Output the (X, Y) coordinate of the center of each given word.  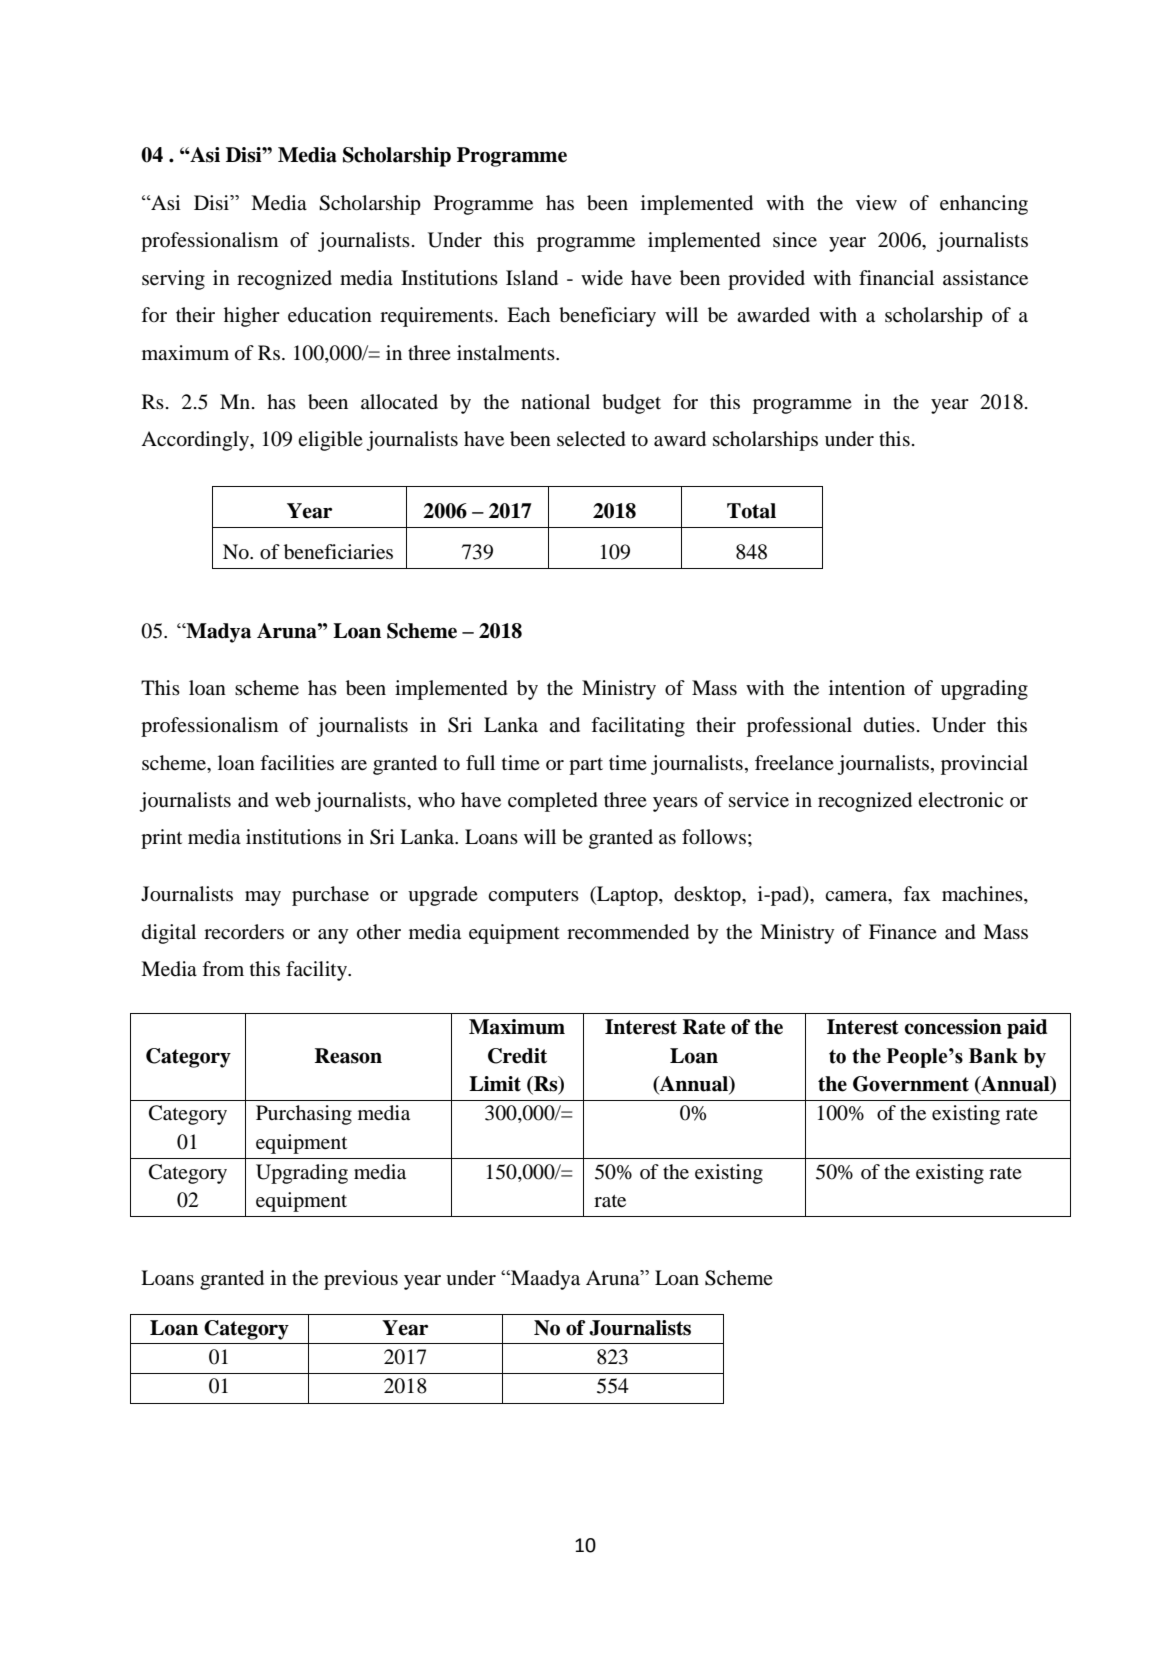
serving (173, 280)
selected (591, 439)
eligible (330, 441)
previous (361, 1280)
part (586, 766)
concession (953, 1027)
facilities (297, 763)
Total (751, 511)
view (876, 203)
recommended (628, 932)
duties (889, 725)
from (223, 968)
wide (602, 278)
